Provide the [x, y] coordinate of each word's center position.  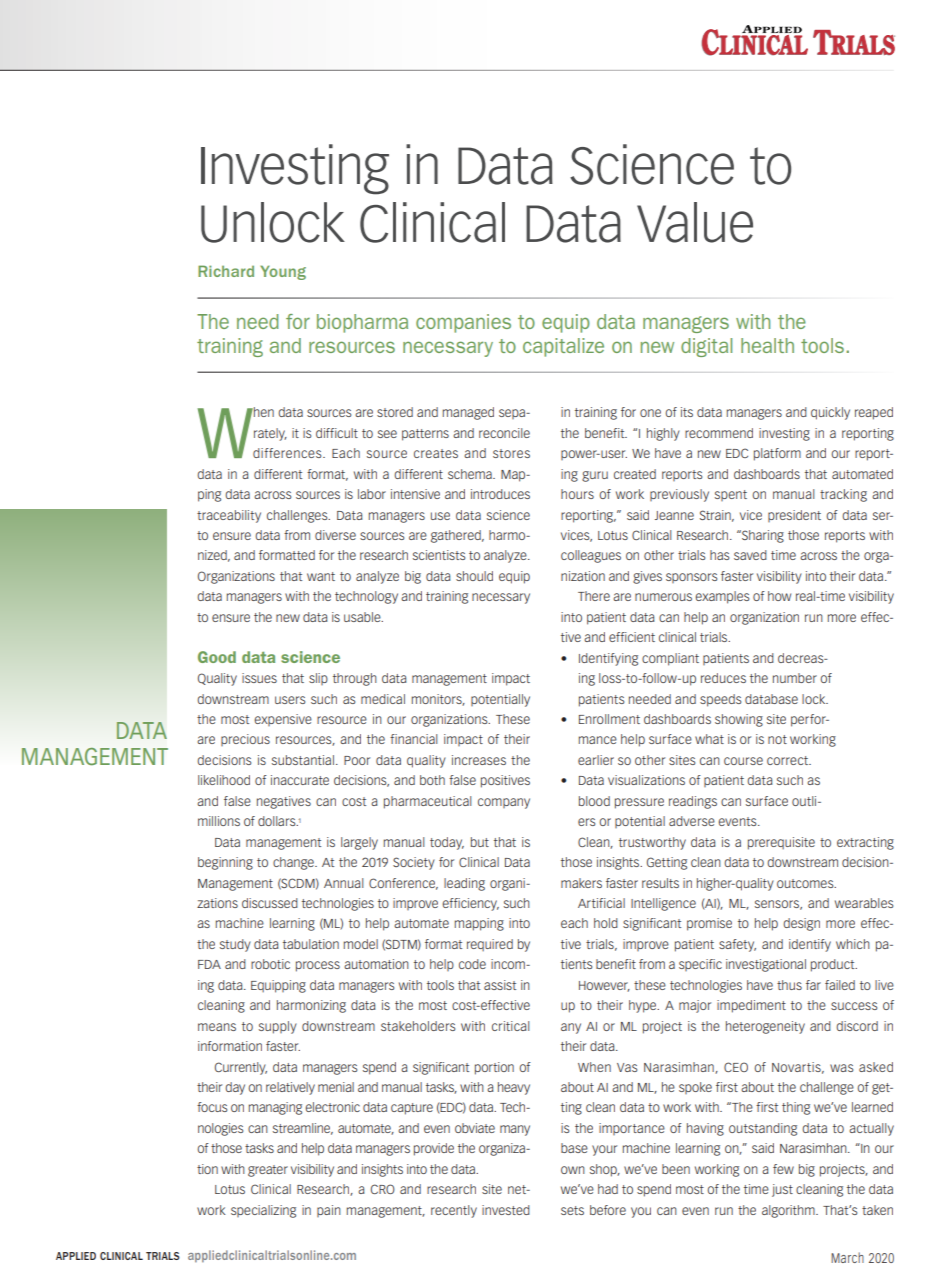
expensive [283, 720]
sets [572, 1210]
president [794, 516]
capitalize [563, 347]
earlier [596, 760]
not [777, 739]
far [813, 985]
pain [329, 1211]
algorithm [789, 1211]
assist [500, 985]
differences [288, 453]
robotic [270, 964]
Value [695, 222]
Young [283, 272]
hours [577, 494]
